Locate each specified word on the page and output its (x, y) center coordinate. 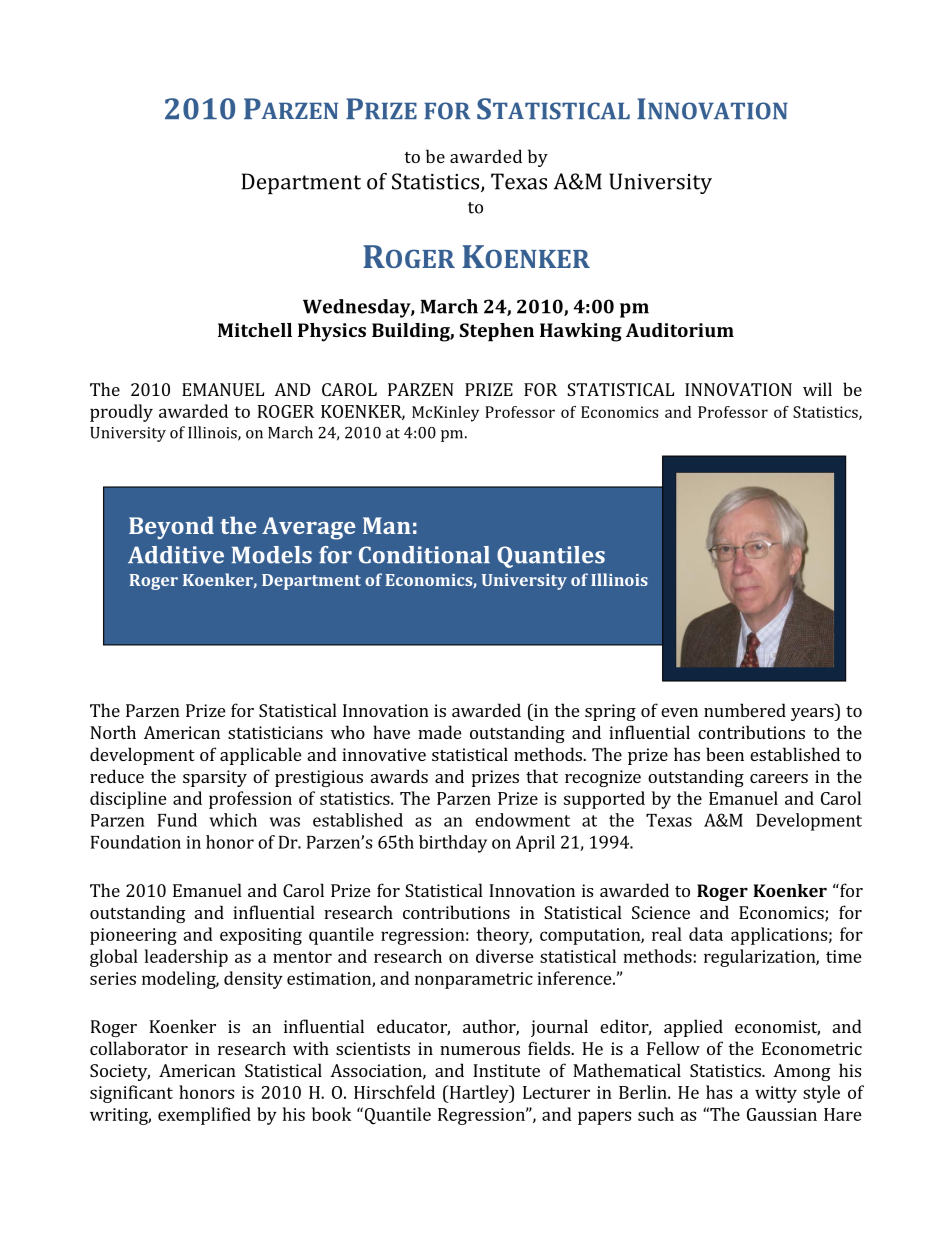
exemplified (204, 1116)
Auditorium (680, 330)
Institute (506, 1070)
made (439, 732)
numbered (745, 710)
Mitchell (255, 330)
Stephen (497, 332)
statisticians (275, 732)
